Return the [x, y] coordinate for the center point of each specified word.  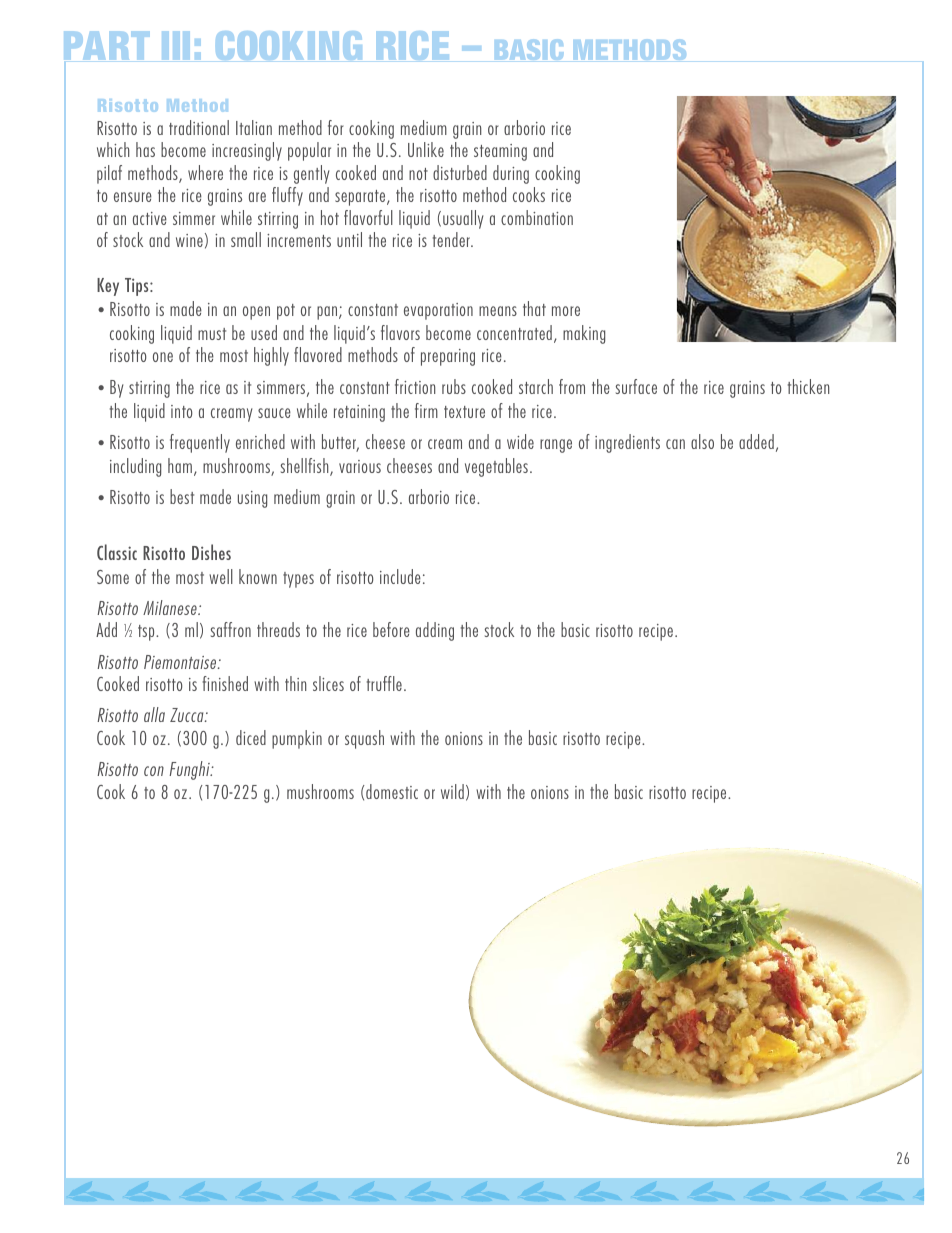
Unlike [426, 149]
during [511, 174]
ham [180, 465]
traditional [199, 127]
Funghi [190, 770]
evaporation [438, 311]
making [584, 334]
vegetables [496, 467]
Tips [138, 287]
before [391, 629]
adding [435, 631]
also [702, 441]
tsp [147, 633]
